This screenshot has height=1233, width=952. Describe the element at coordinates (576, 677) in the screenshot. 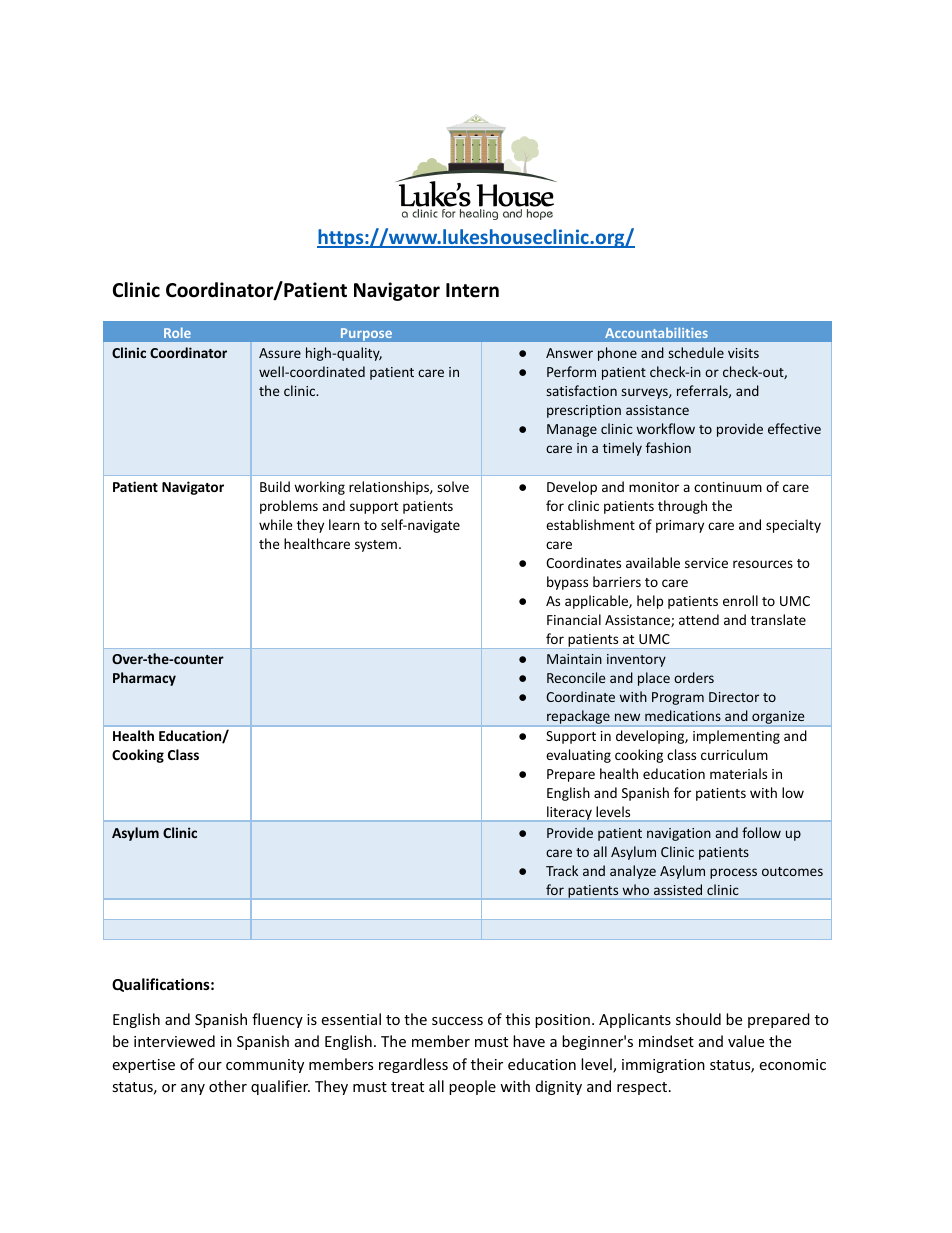

I see `Reconcile` at that location.
